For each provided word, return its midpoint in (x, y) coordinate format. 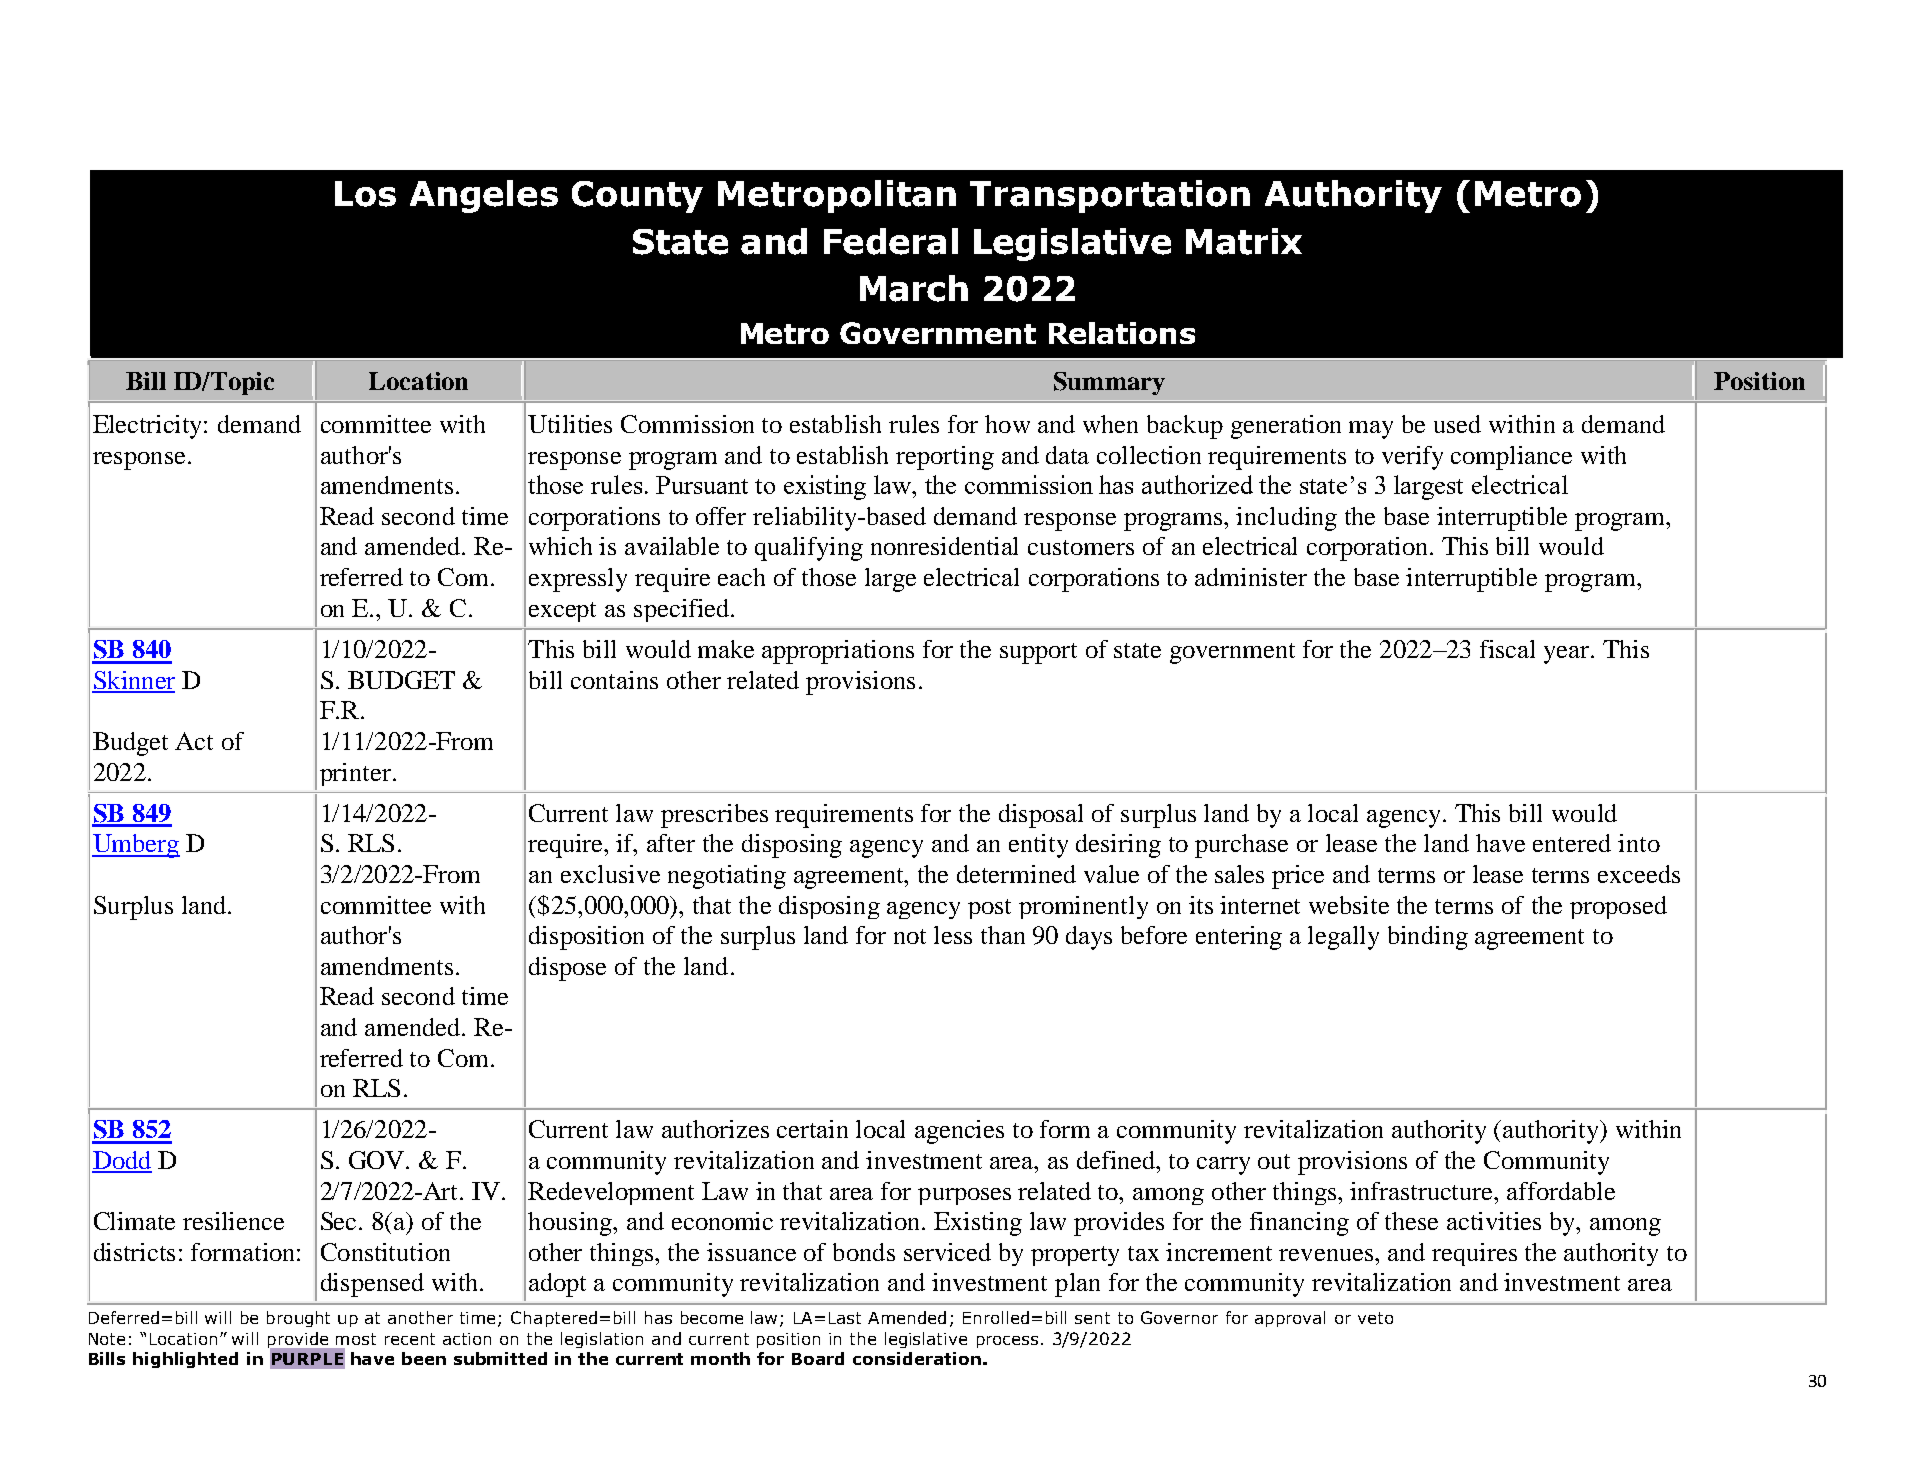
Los (365, 194)
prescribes (714, 816)
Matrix (1244, 241)
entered (1572, 843)
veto (1375, 1318)
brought (298, 1319)
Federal (891, 241)
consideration (917, 1358)
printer (355, 774)
